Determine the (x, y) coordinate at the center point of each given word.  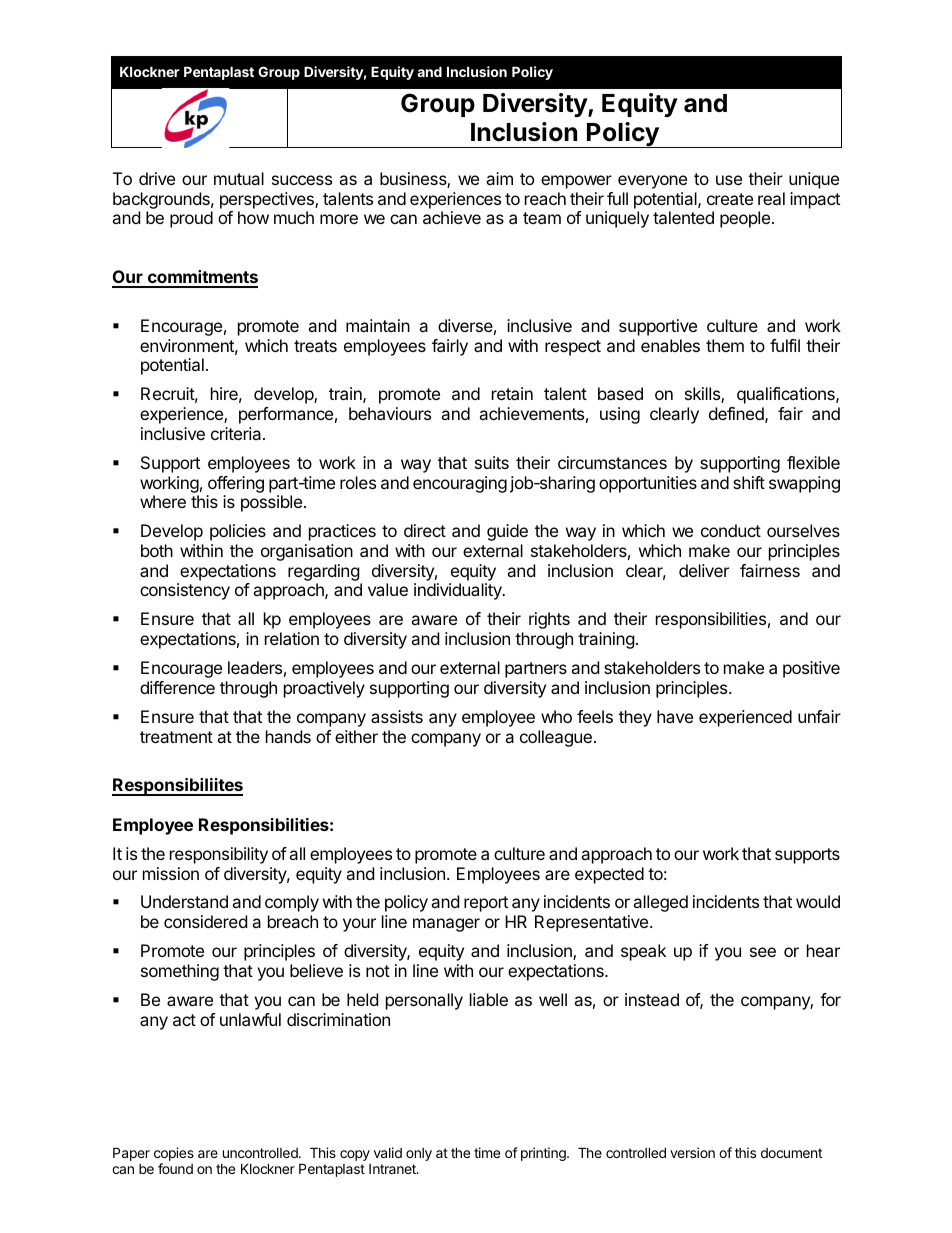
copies (174, 1154)
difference (177, 687)
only (419, 1154)
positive (811, 669)
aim (499, 178)
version (692, 1152)
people (745, 219)
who (556, 716)
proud (191, 219)
